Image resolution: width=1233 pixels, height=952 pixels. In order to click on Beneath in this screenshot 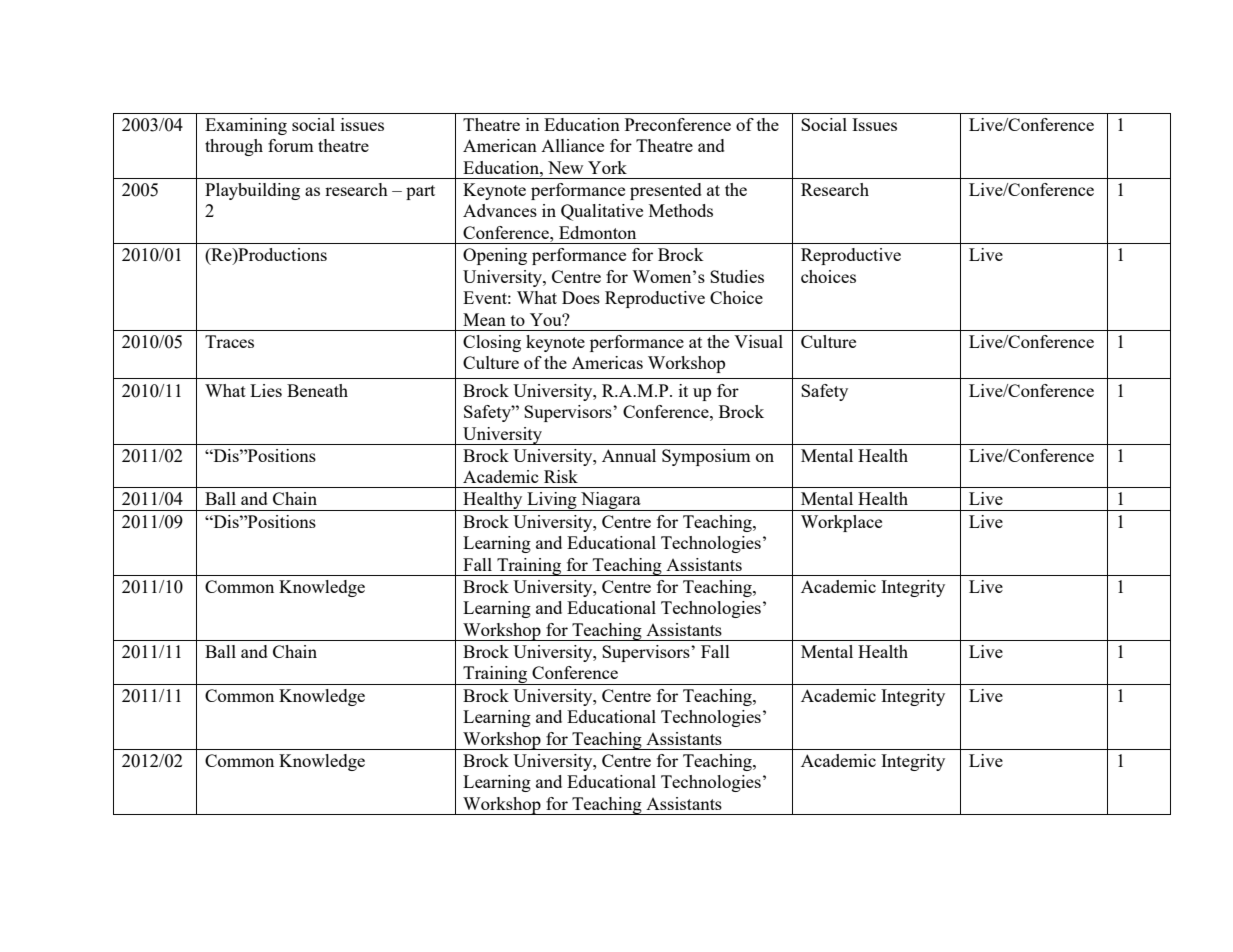, I will do `click(317, 390)`.
